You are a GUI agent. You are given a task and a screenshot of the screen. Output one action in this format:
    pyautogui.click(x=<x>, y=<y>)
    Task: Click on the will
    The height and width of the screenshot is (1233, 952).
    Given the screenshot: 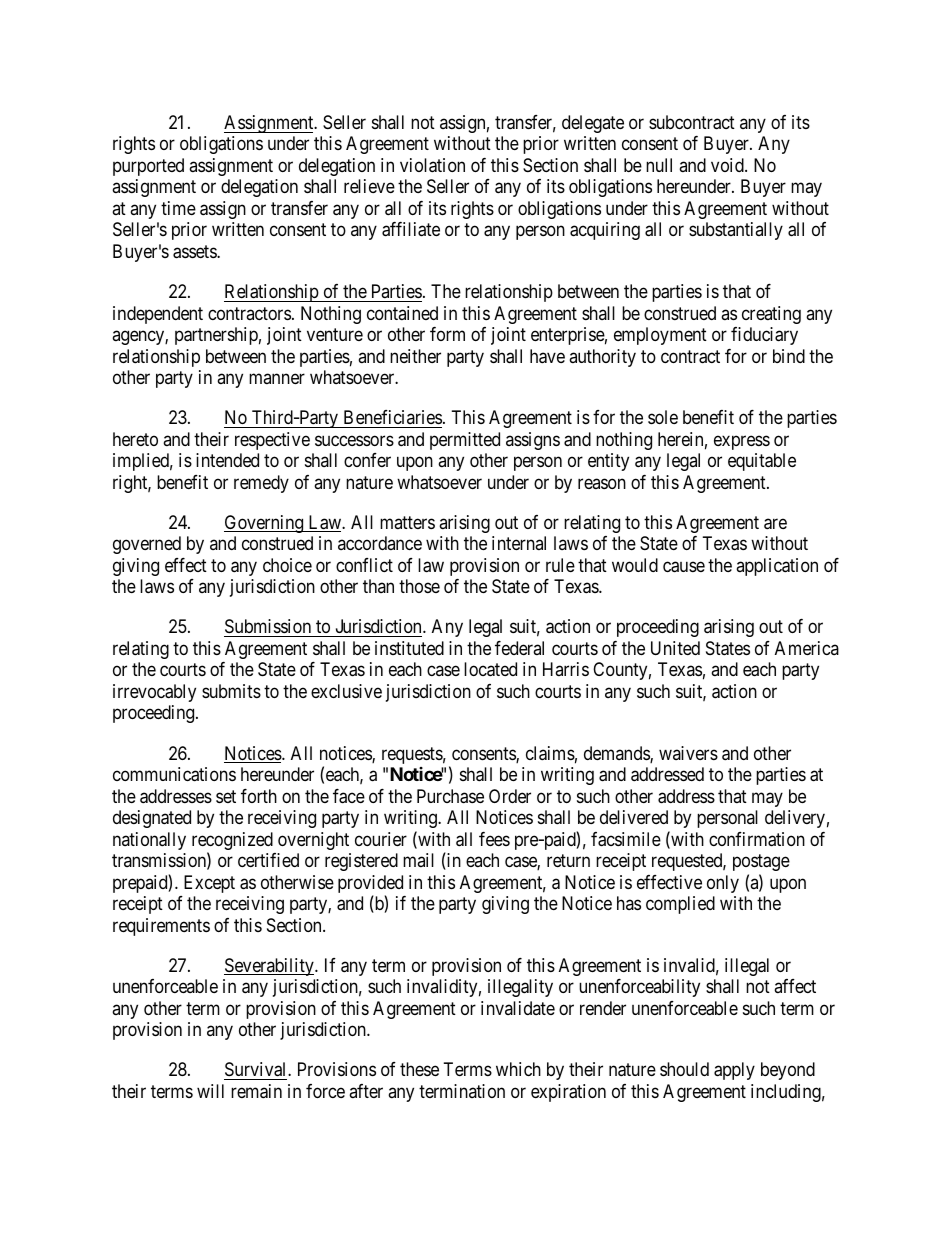 What is the action you would take?
    pyautogui.click(x=210, y=1091)
